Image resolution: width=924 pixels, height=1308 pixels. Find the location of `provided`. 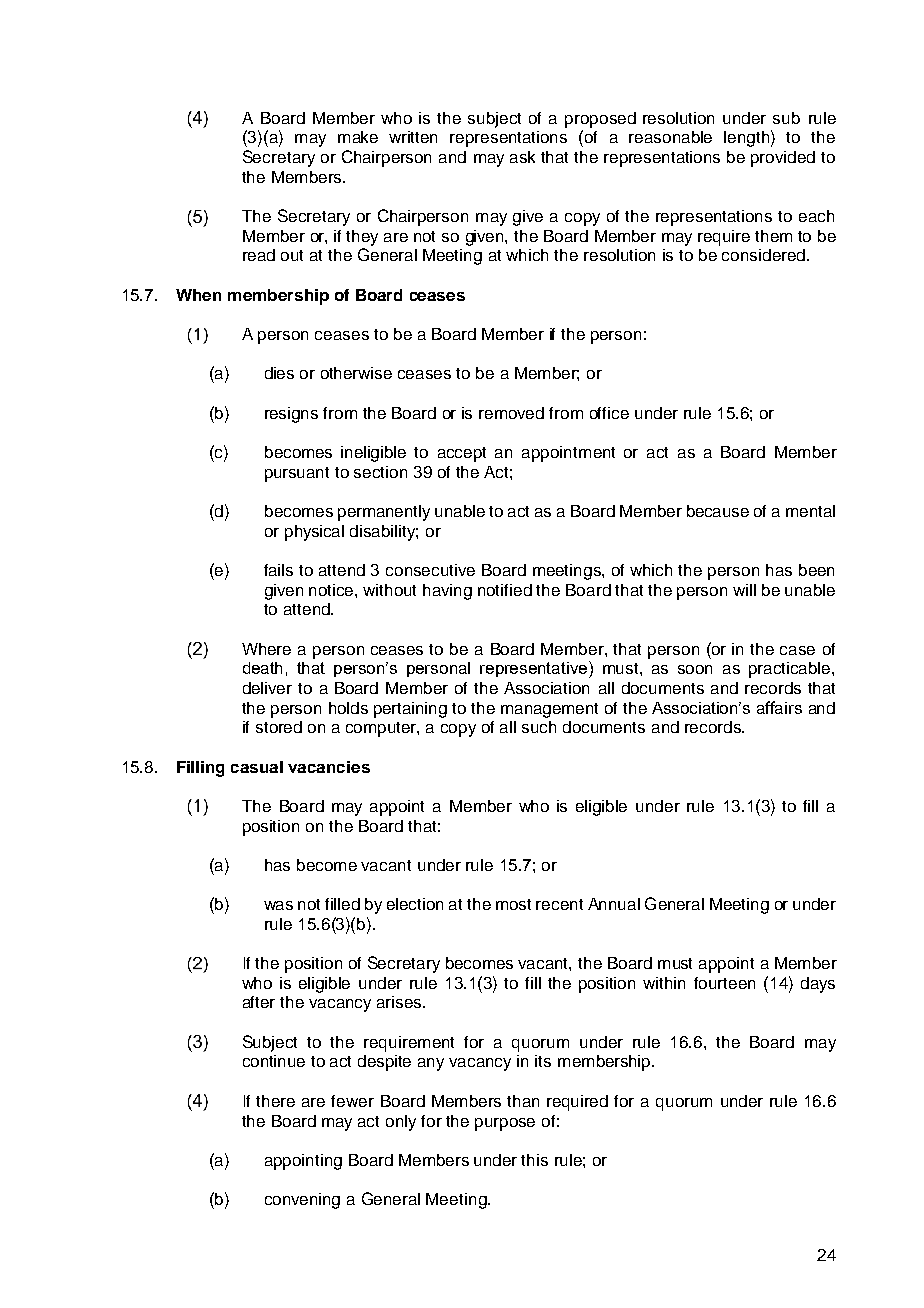

provided is located at coordinates (783, 159).
